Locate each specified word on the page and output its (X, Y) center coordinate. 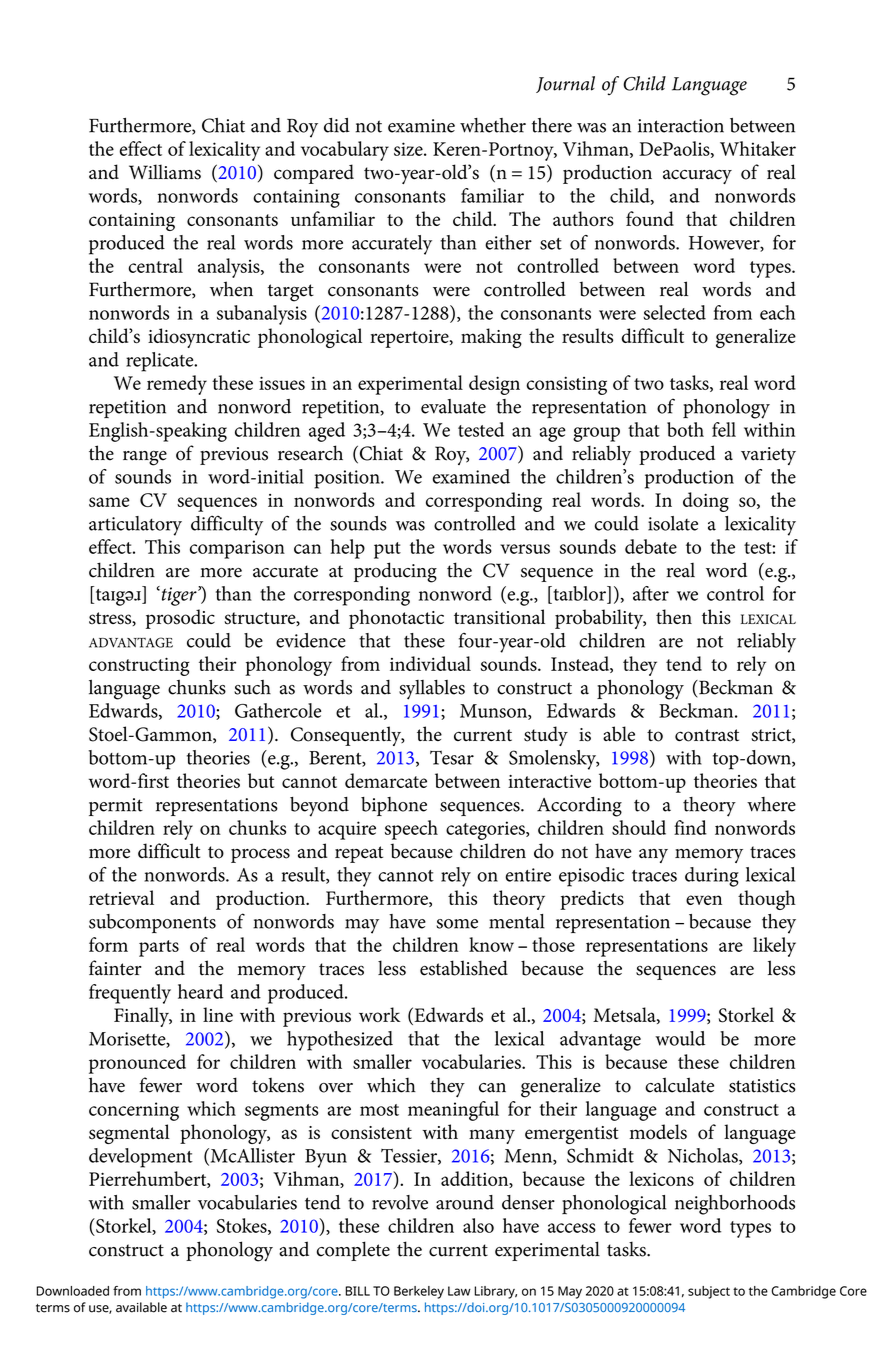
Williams (165, 172)
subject (709, 1292)
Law (459, 1291)
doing (706, 502)
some (457, 924)
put (387, 550)
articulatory (135, 526)
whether (493, 125)
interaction (681, 126)
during (712, 877)
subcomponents (152, 923)
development (141, 1158)
